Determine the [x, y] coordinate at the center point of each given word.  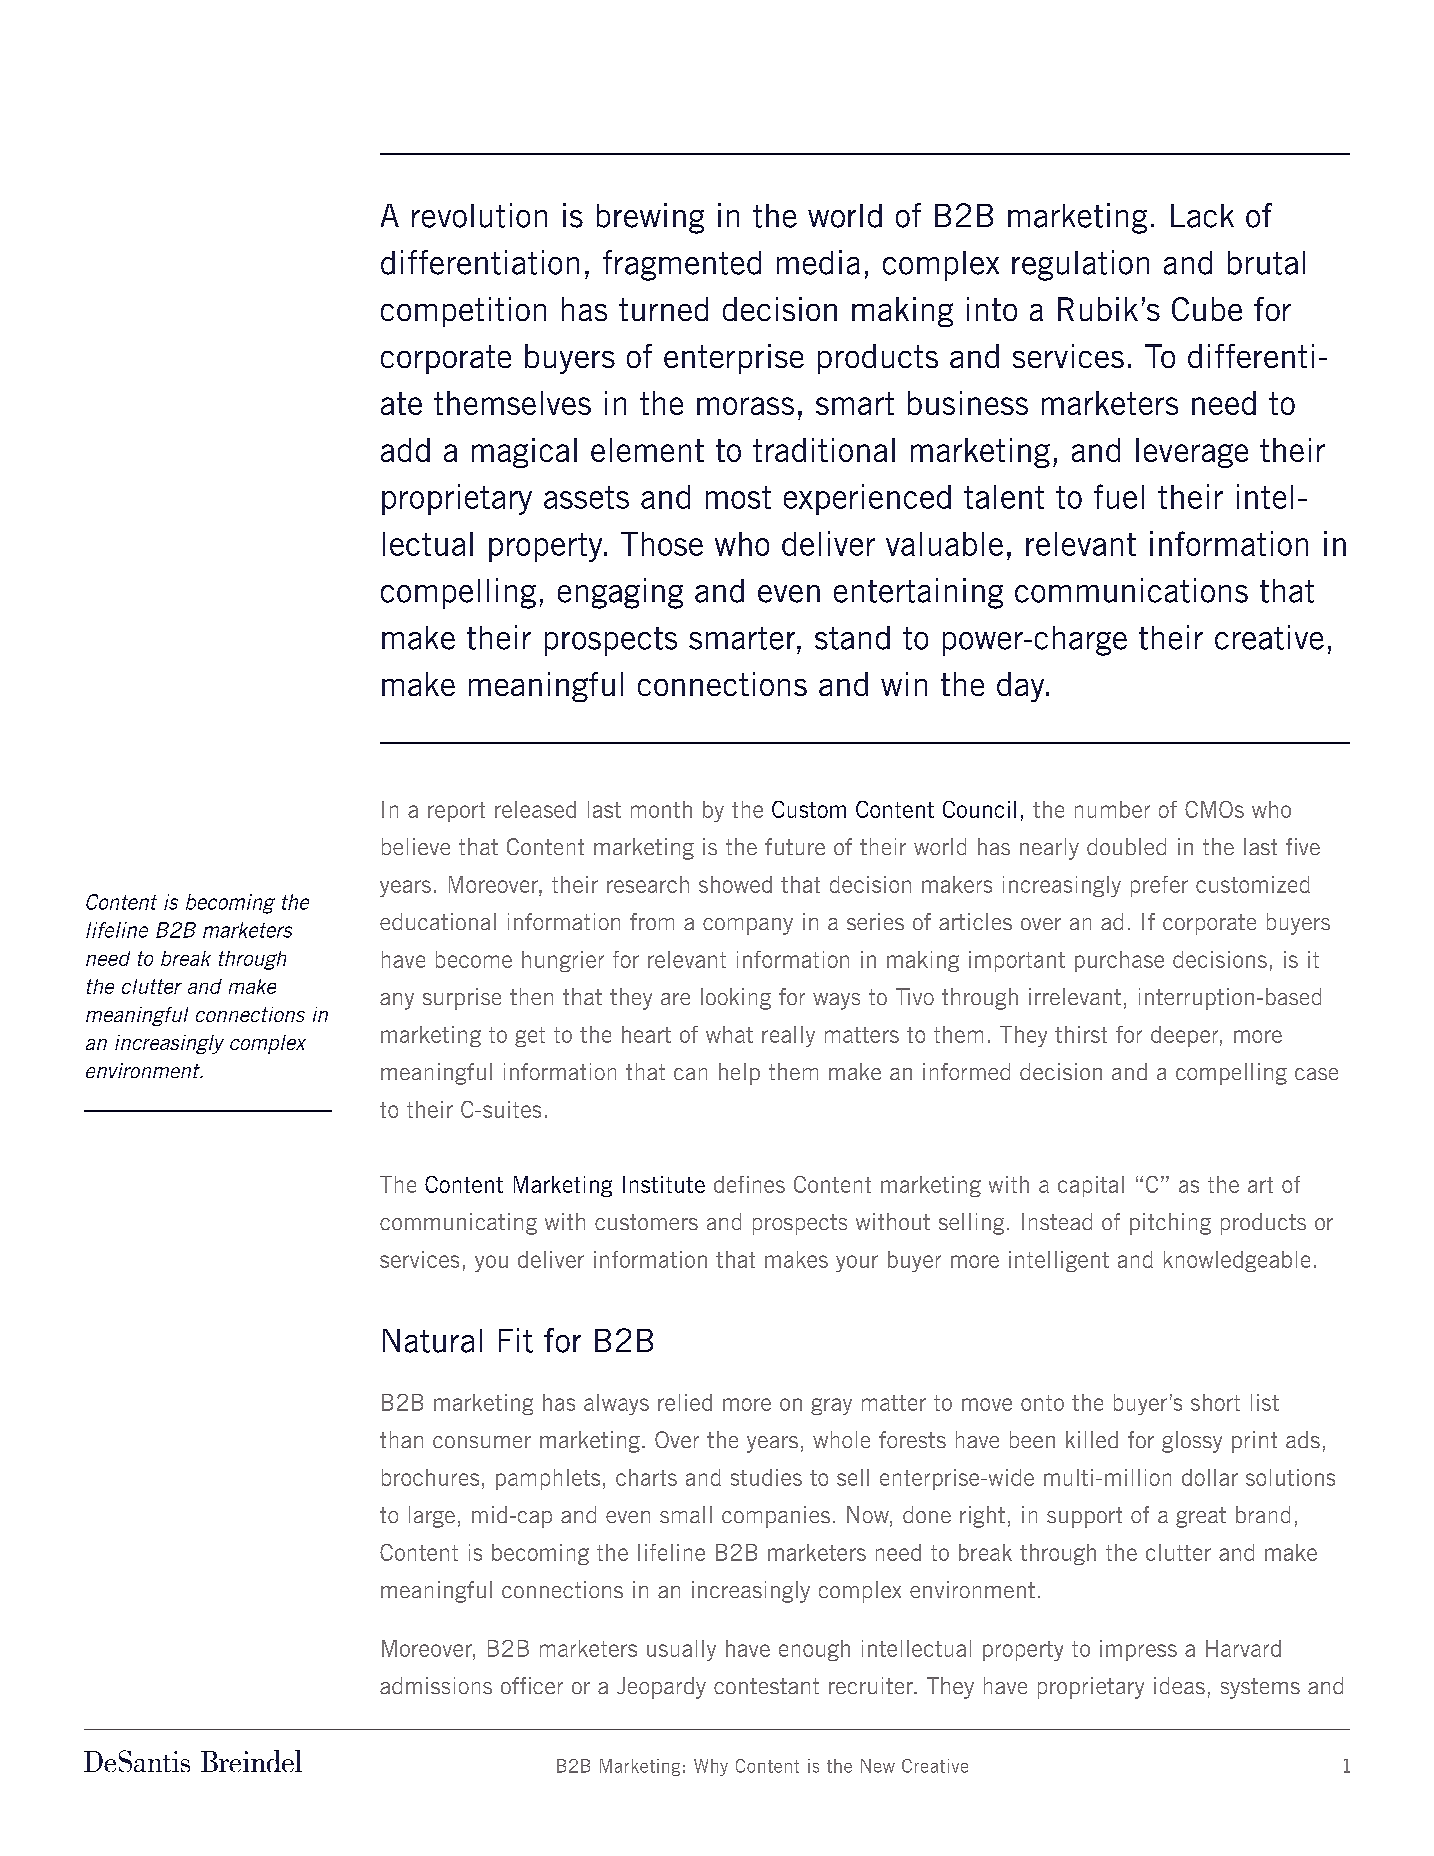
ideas [1179, 1685]
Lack [1202, 216]
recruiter [872, 1685]
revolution [479, 215]
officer [532, 1685]
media [818, 262]
